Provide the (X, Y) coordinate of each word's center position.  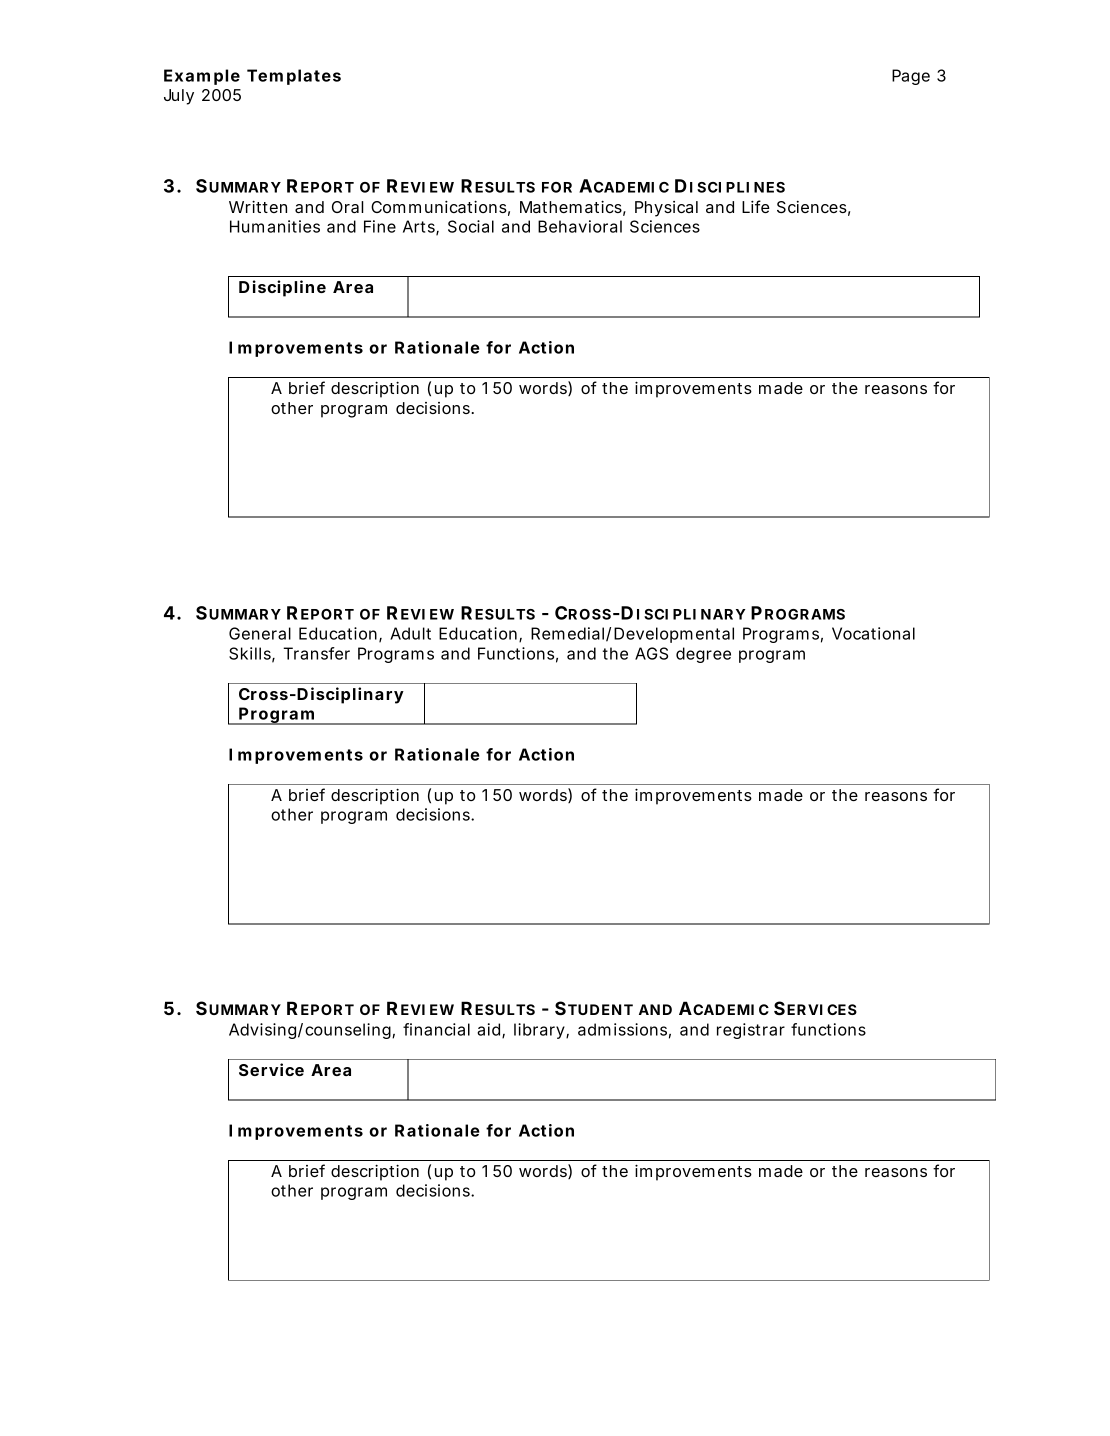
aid (490, 1030)
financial (436, 1029)
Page (911, 77)
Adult (410, 633)
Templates (294, 77)
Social (471, 226)
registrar (751, 1031)
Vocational (873, 633)
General (260, 633)
